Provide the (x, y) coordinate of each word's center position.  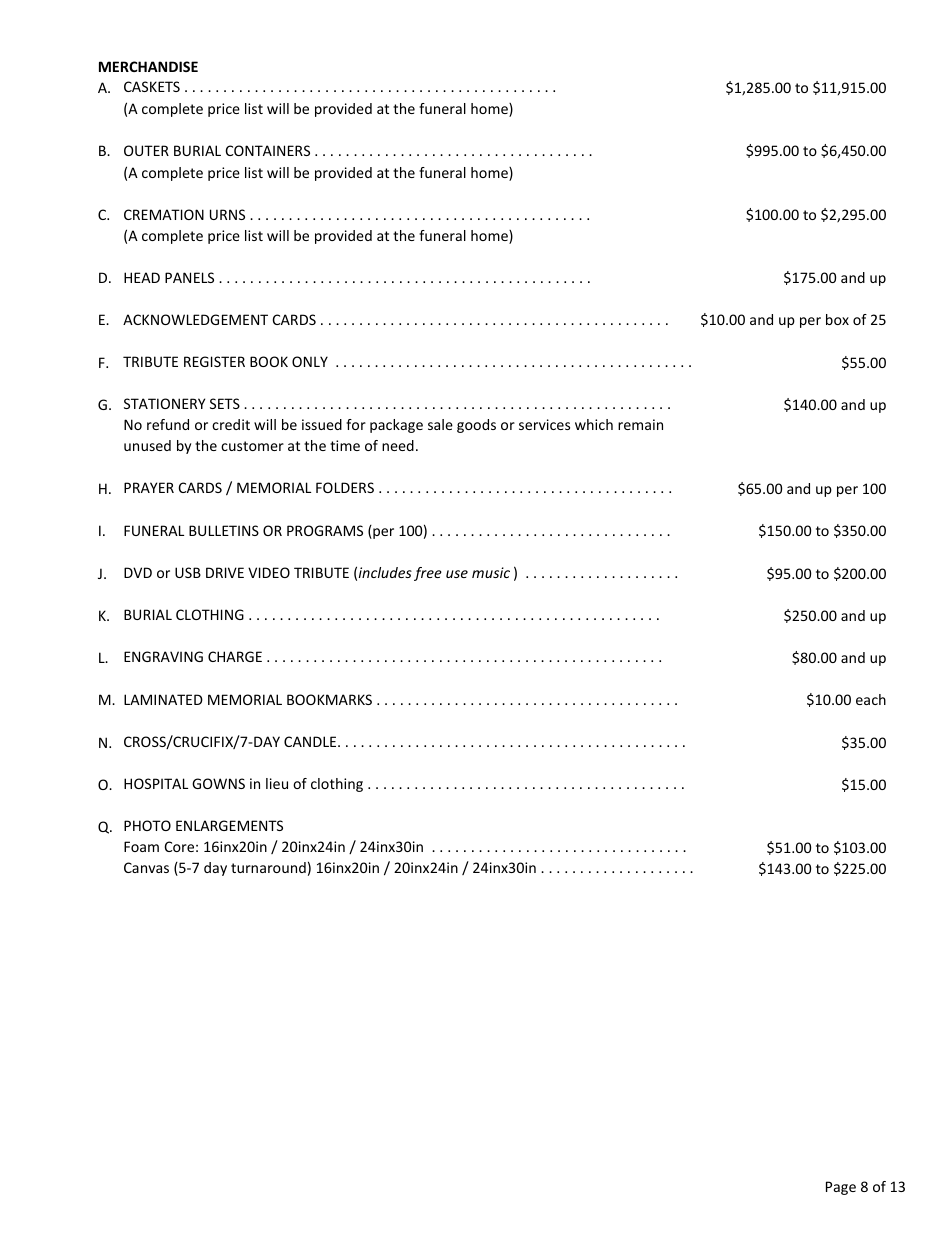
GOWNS (218, 783)
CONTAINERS (268, 150)
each (871, 699)
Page (841, 1188)
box (837, 319)
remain (640, 424)
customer (252, 446)
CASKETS (152, 86)
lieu (277, 783)
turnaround (268, 867)
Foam (141, 846)
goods (476, 426)
